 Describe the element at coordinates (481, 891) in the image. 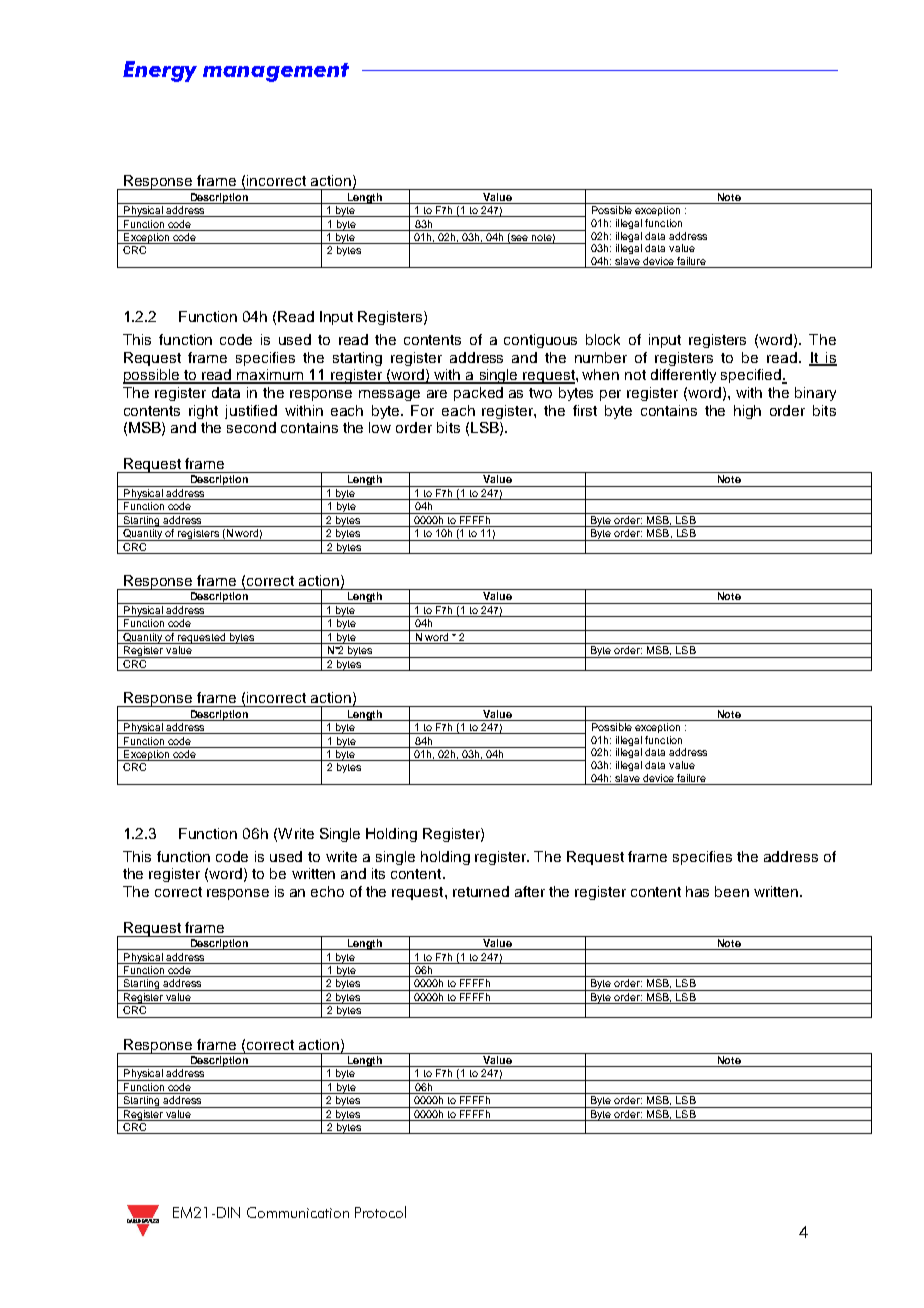

I see `returned` at that location.
